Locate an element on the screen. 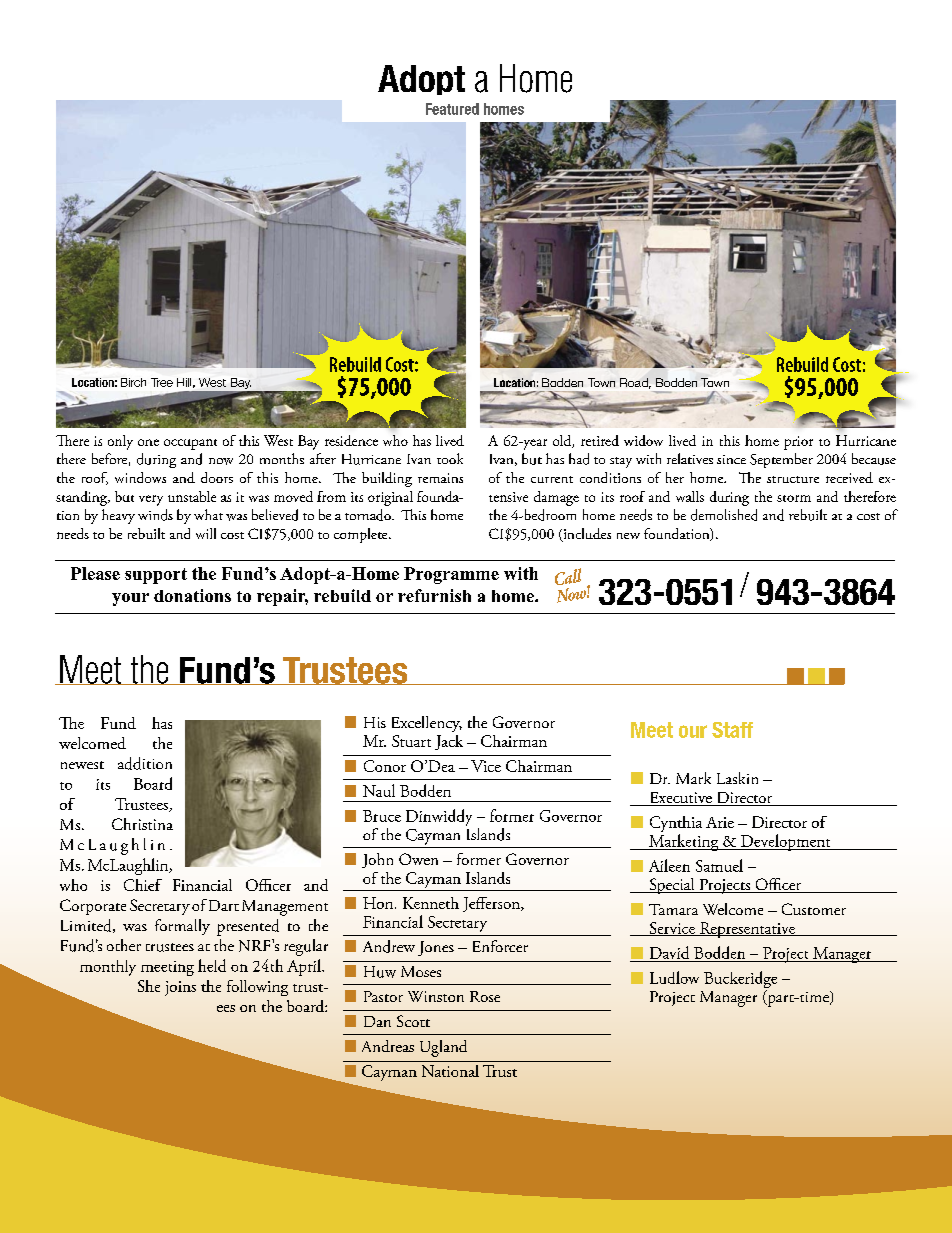 The image size is (952, 1233). support is located at coordinates (156, 576).
